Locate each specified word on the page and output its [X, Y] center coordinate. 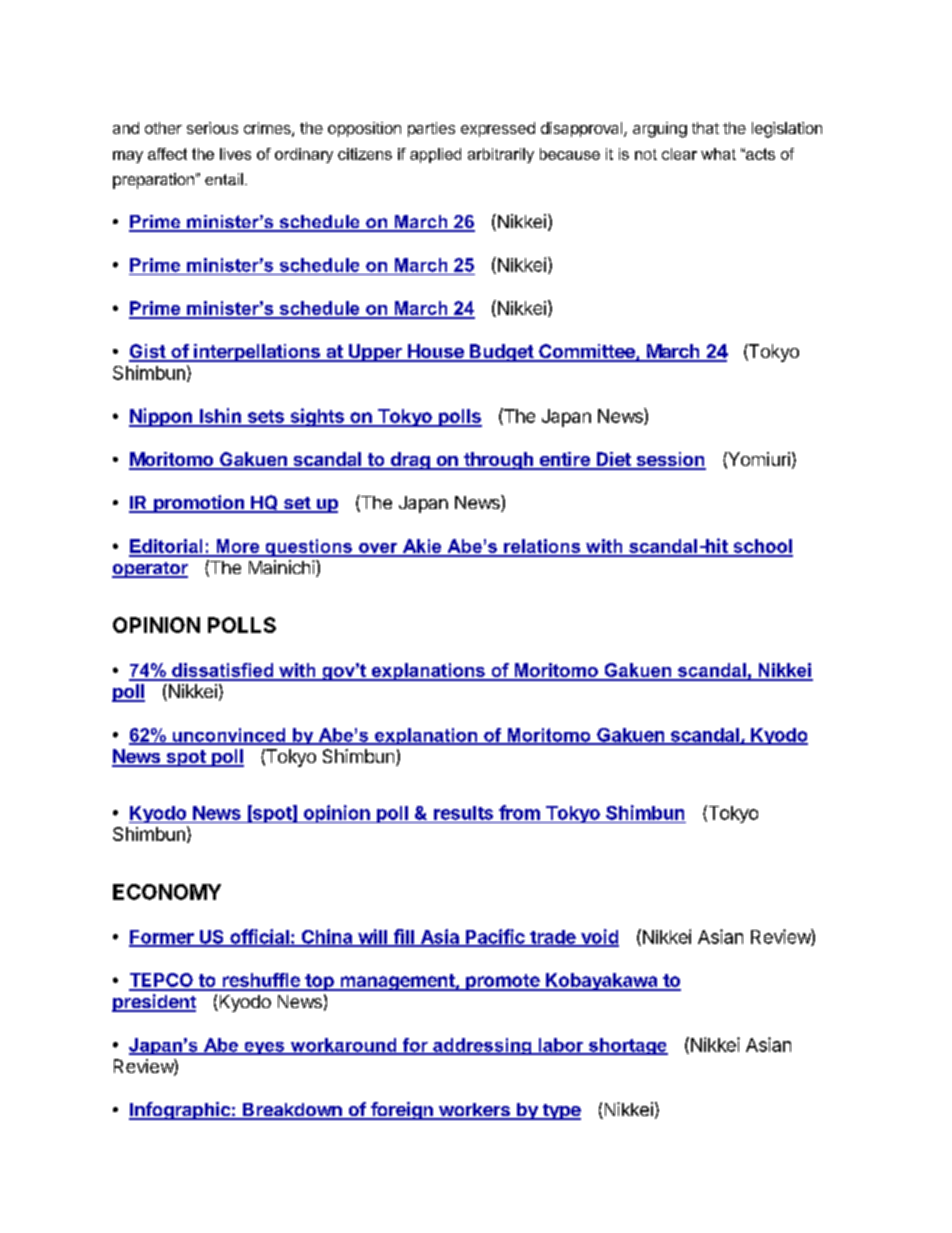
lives [235, 154]
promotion [199, 504]
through [498, 461]
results [463, 813]
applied [435, 155]
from [519, 812]
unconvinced [229, 736]
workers [474, 1111]
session [670, 460]
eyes [264, 1048]
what [718, 154]
